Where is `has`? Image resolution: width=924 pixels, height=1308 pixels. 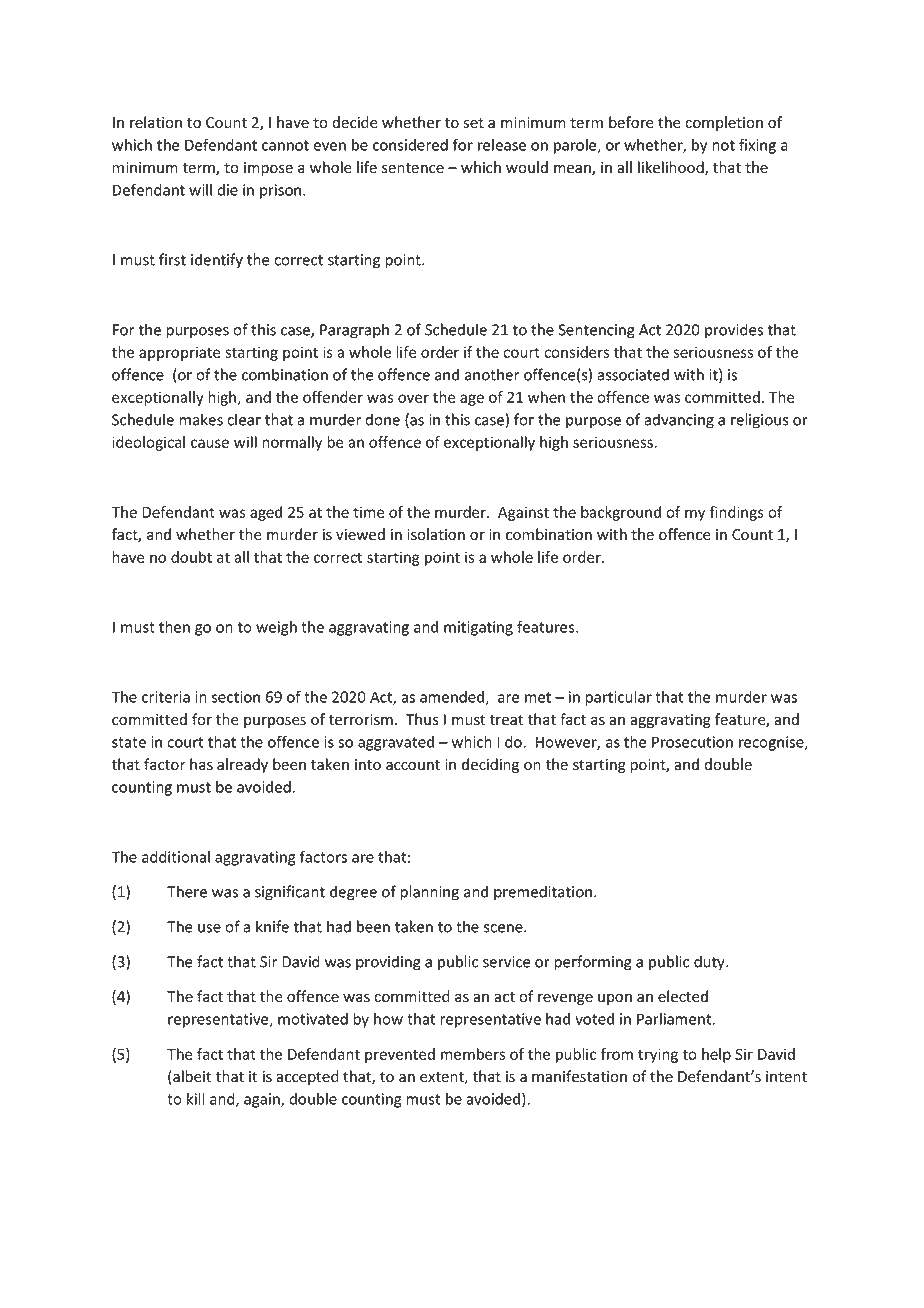
has is located at coordinates (201, 764).
